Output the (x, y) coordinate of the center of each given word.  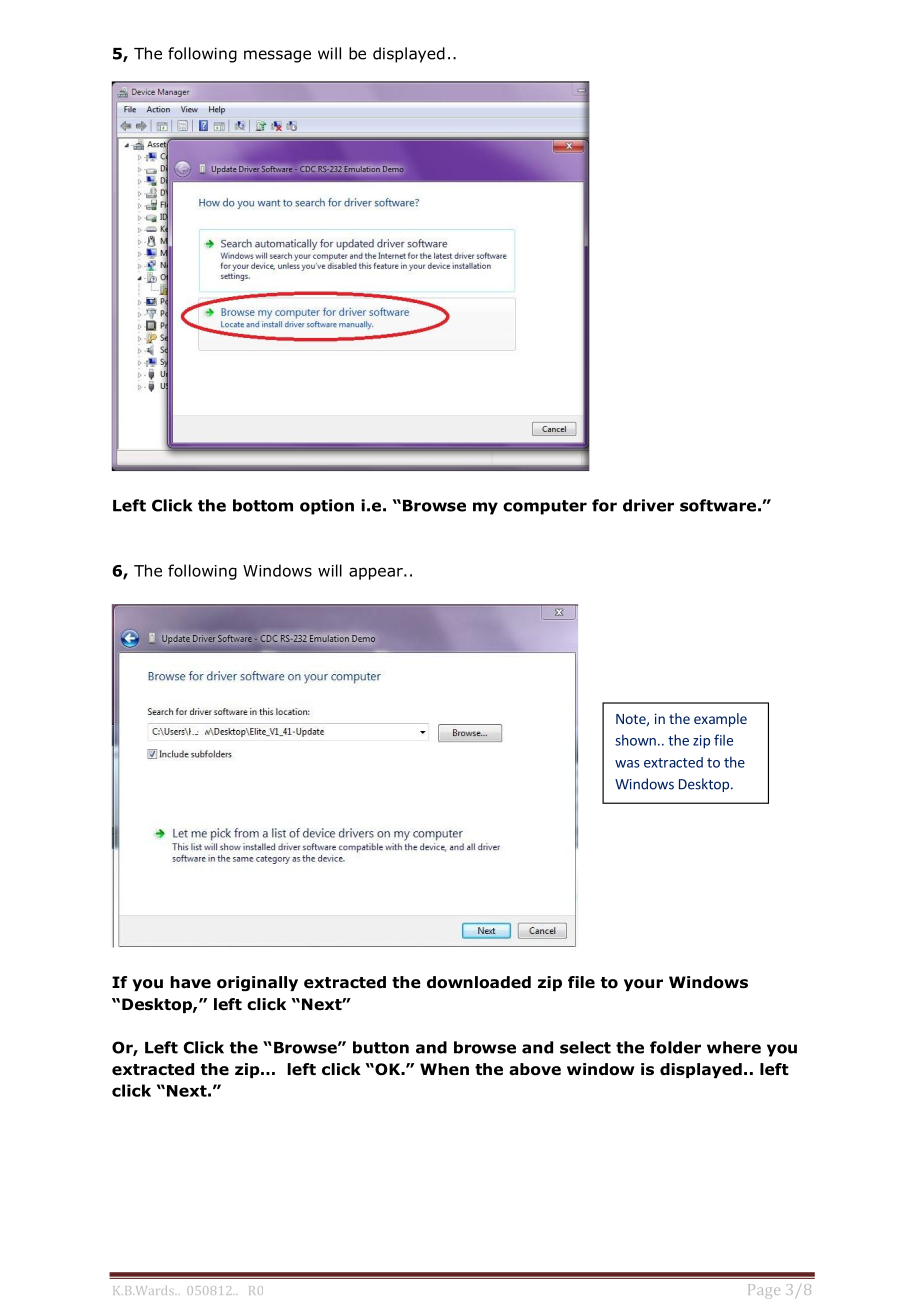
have (190, 982)
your (643, 985)
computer (545, 507)
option (327, 507)
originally (257, 984)
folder (675, 1047)
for (604, 505)
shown (635, 740)
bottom (263, 505)
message (277, 56)
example (720, 720)
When (444, 1069)
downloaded (479, 982)
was (627, 764)
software (718, 505)
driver (648, 505)
